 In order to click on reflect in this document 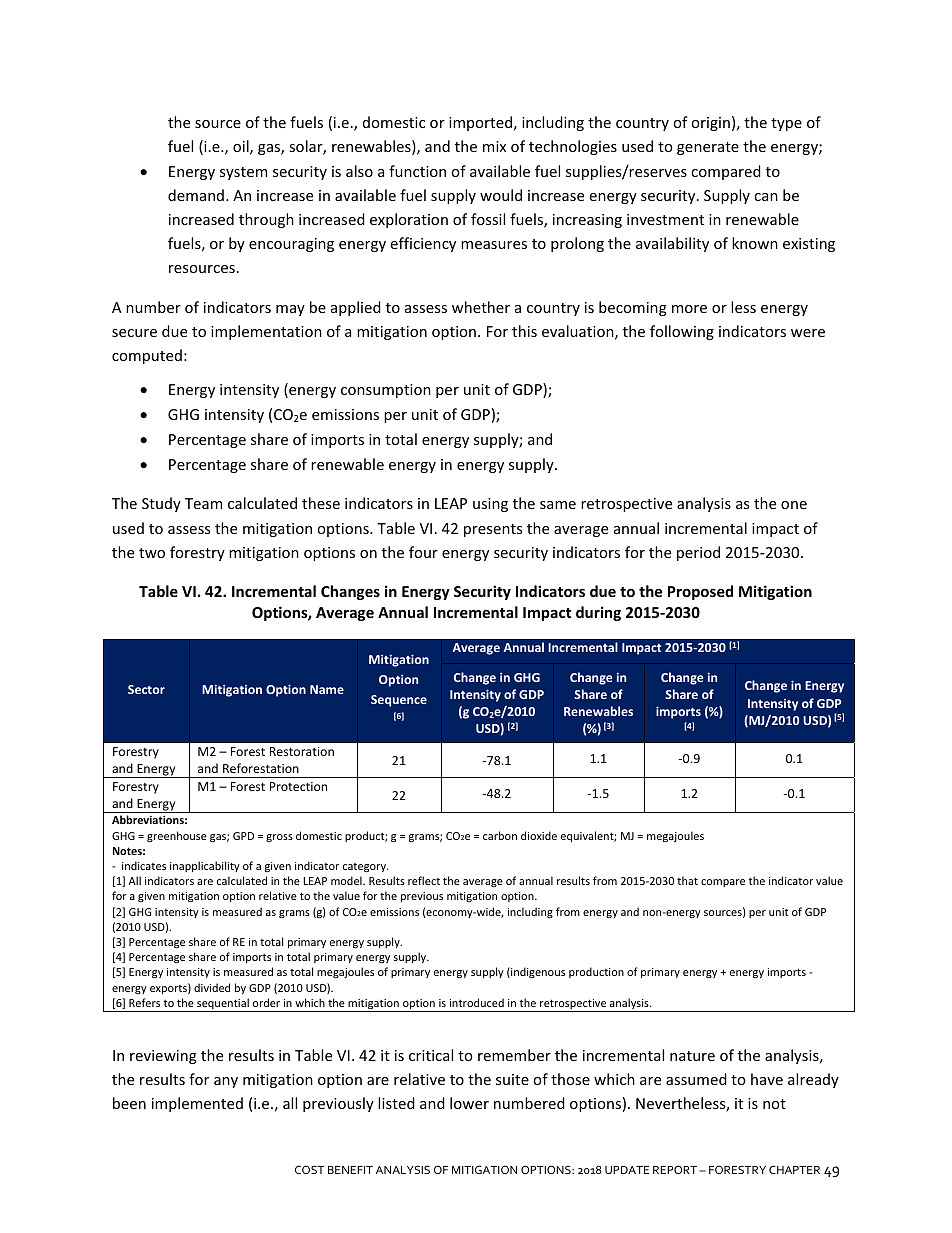, I will do `click(424, 880)`.
